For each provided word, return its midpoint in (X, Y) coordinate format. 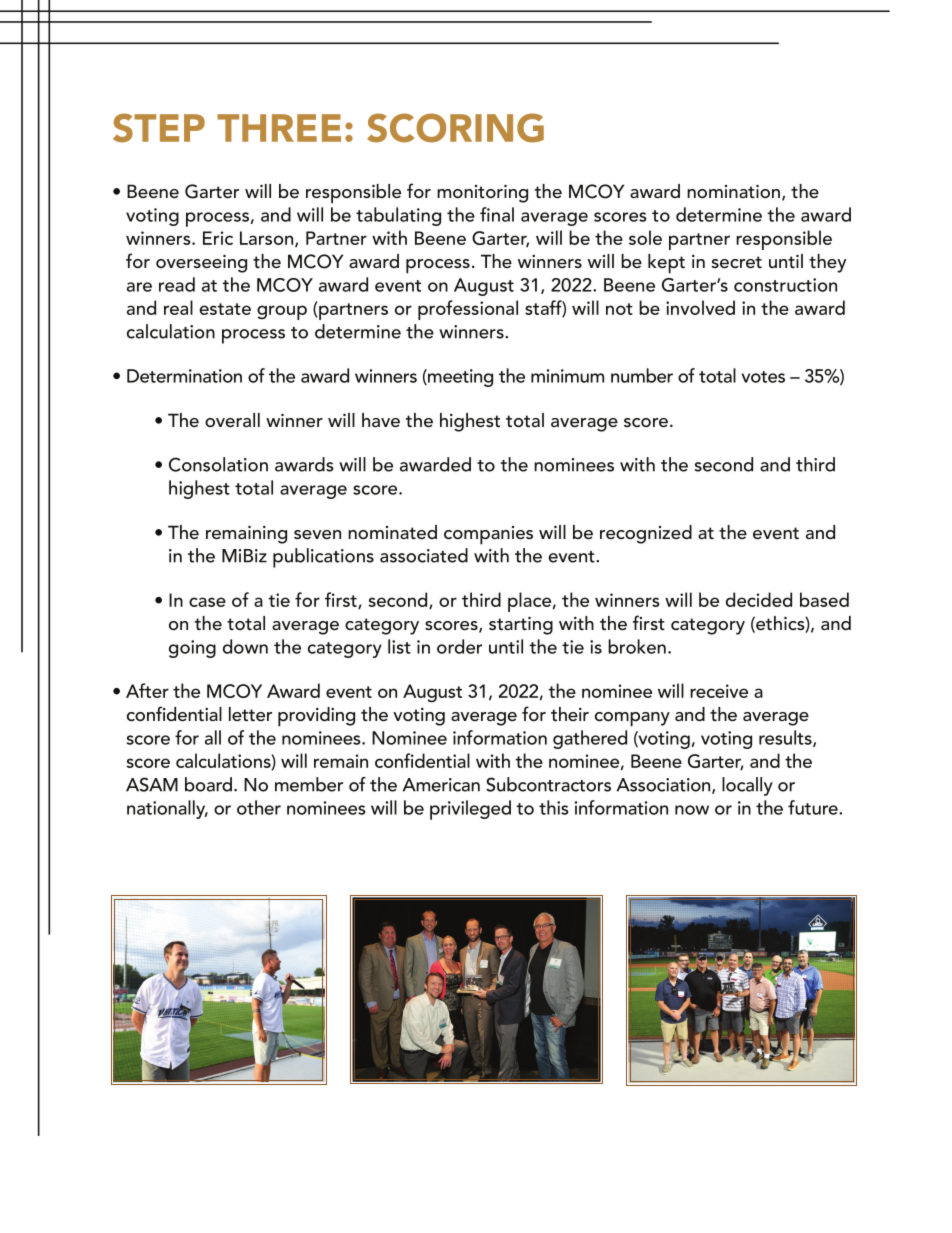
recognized (646, 534)
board (208, 784)
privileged (470, 810)
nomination (733, 191)
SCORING (455, 128)
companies (488, 535)
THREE (279, 128)
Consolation (218, 464)
